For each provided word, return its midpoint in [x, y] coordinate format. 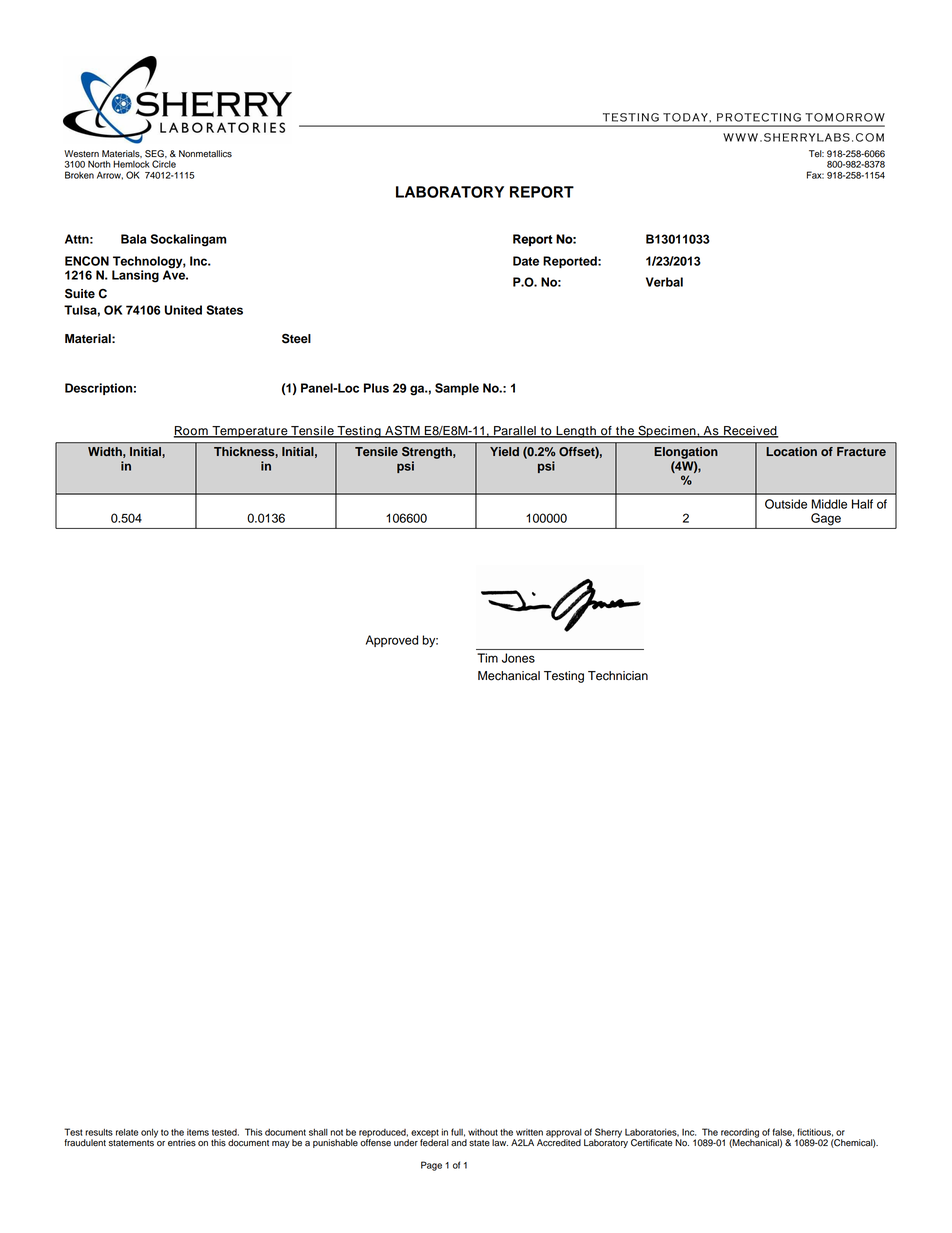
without [483, 1132]
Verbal [664, 282]
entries [182, 1143]
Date [526, 261]
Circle [164, 164]
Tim [487, 658]
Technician [618, 676]
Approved [392, 641]
